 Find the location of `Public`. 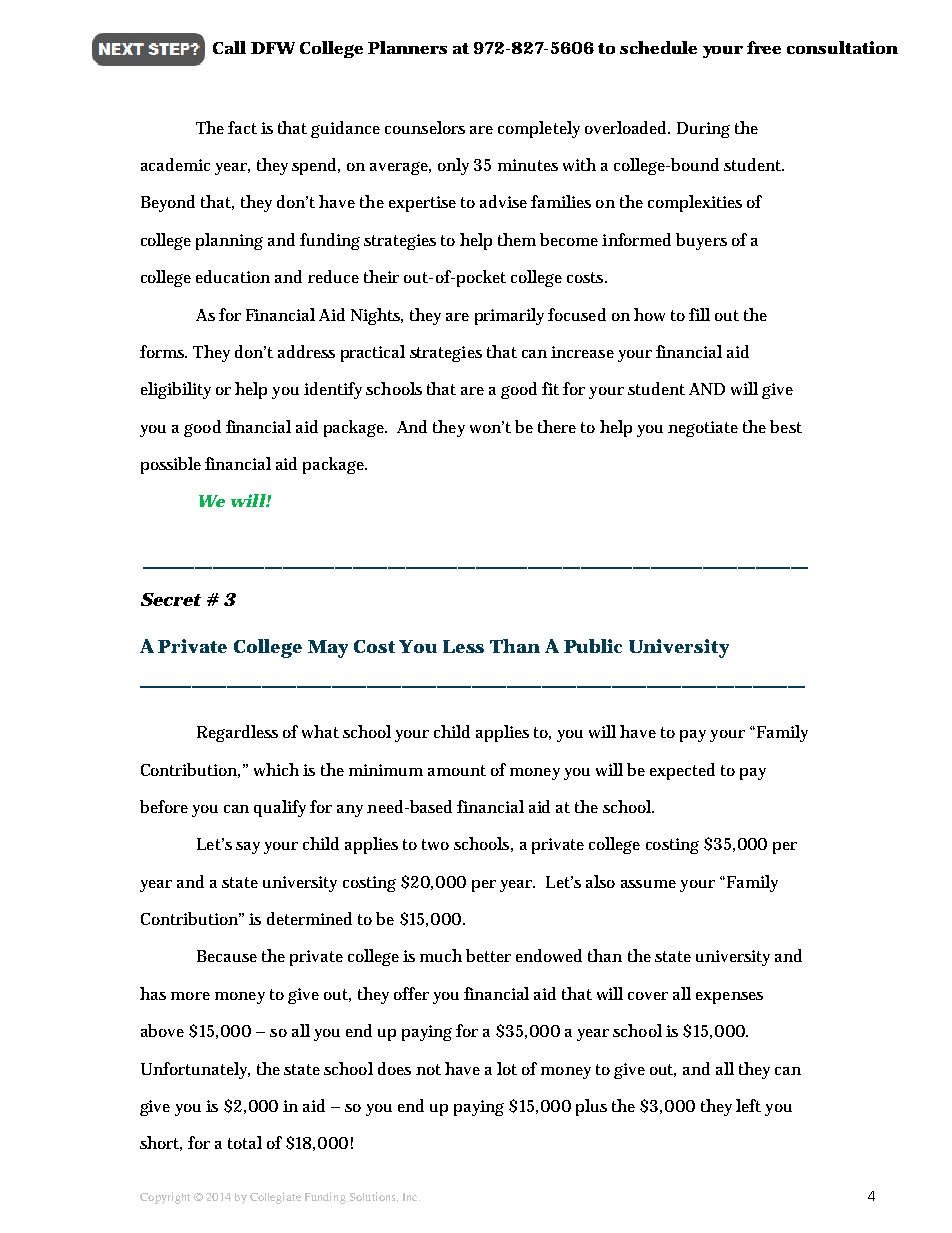

Public is located at coordinates (593, 646).
